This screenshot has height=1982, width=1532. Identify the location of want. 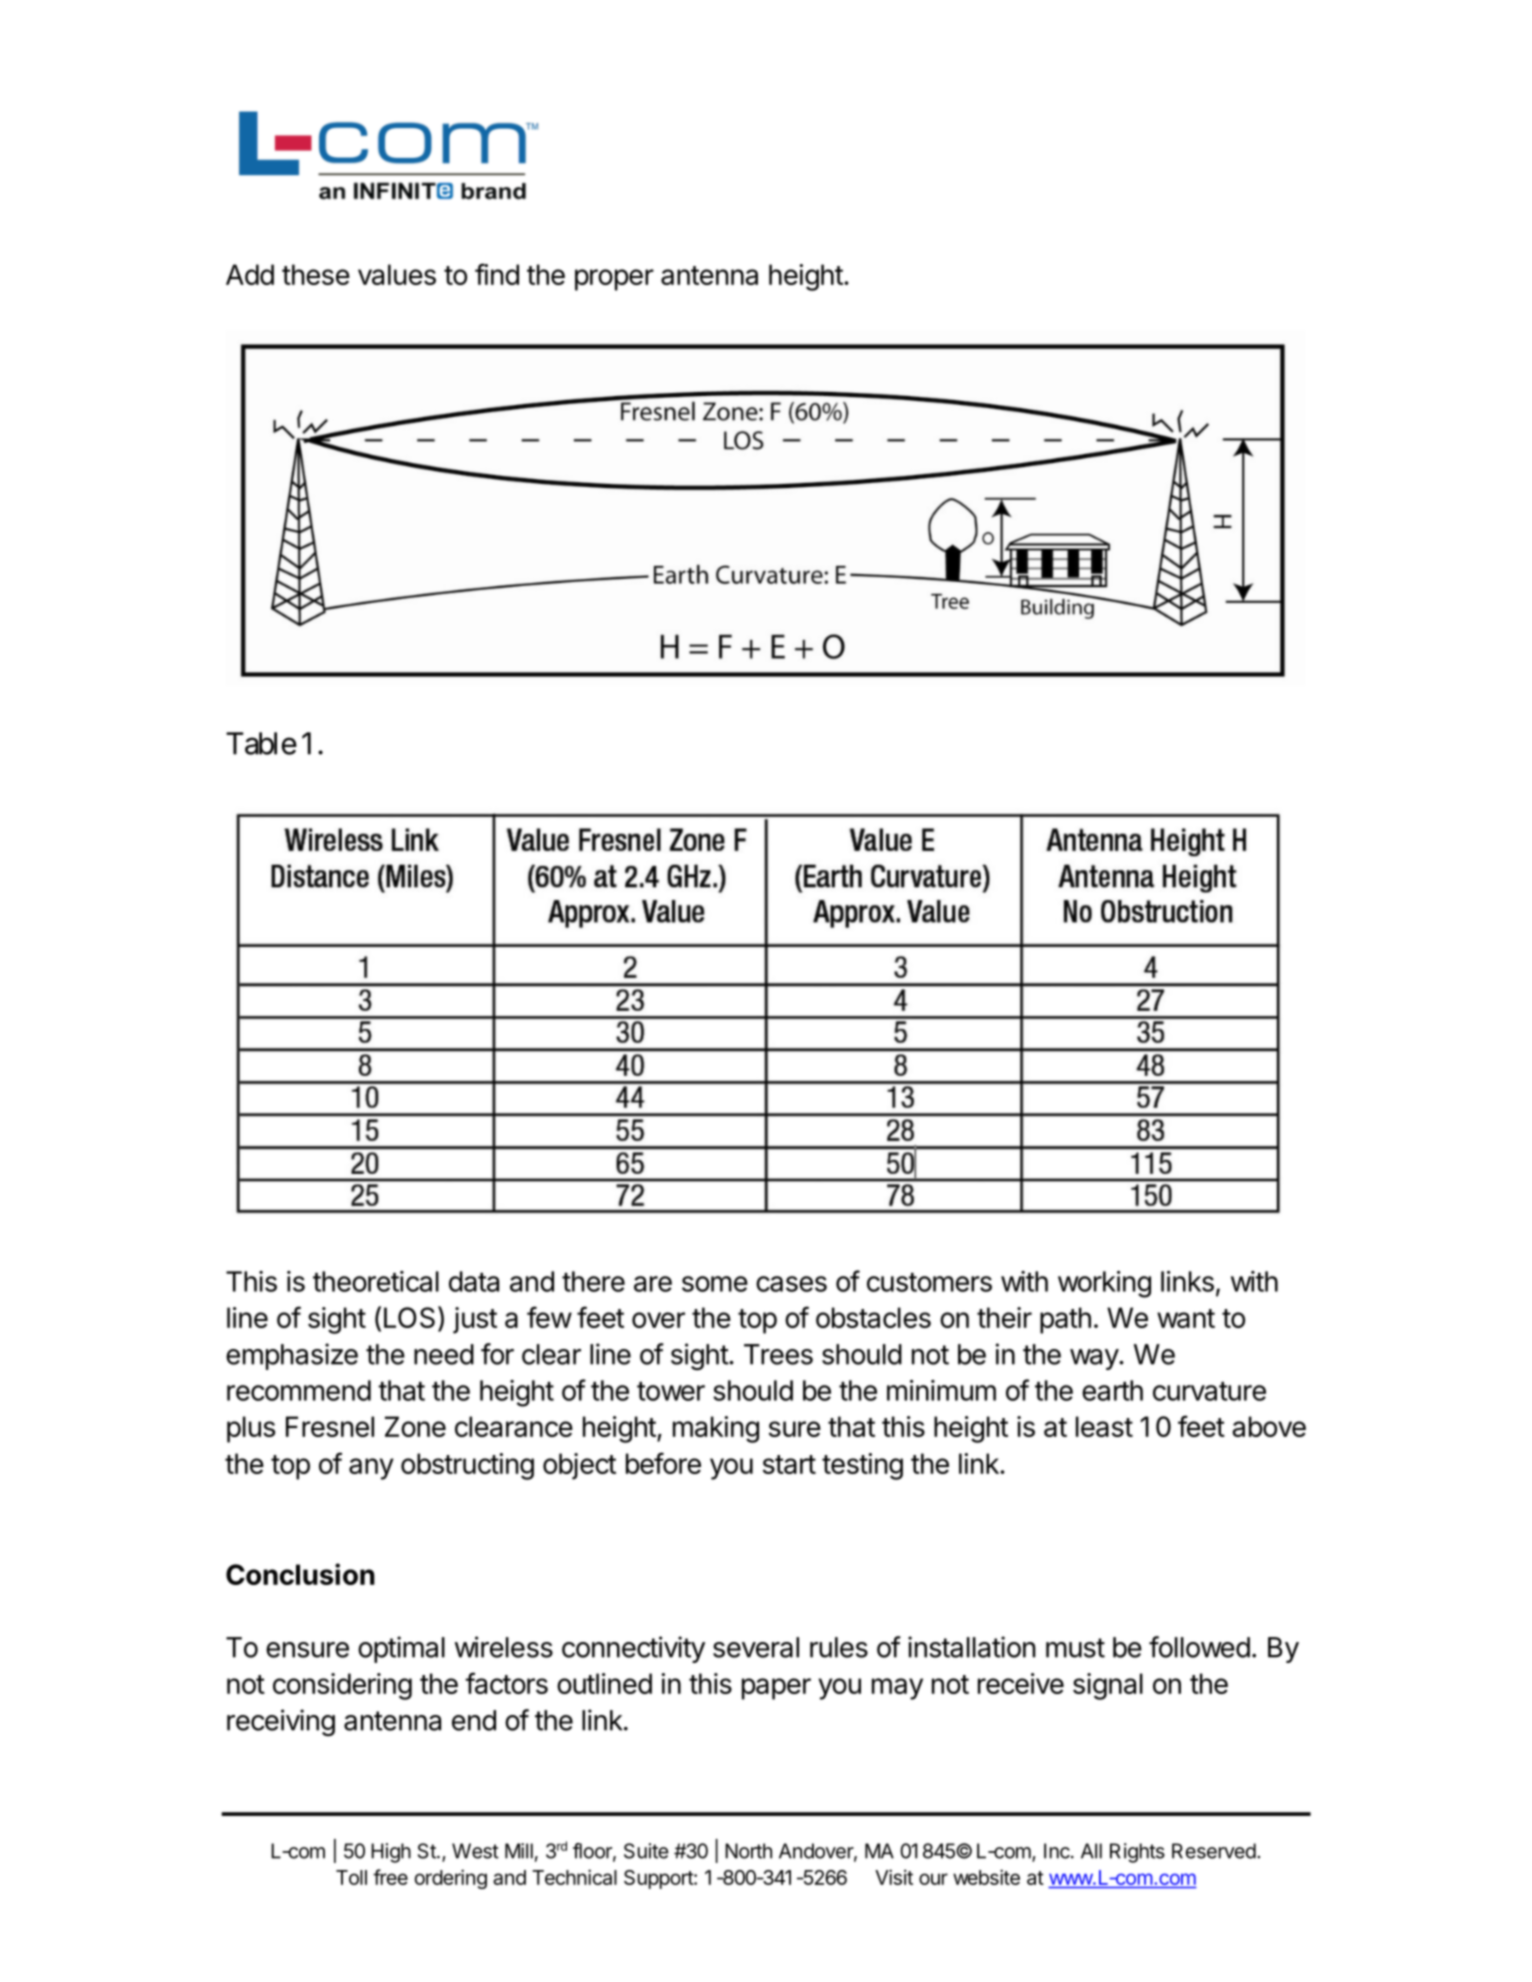
(1186, 1318).
